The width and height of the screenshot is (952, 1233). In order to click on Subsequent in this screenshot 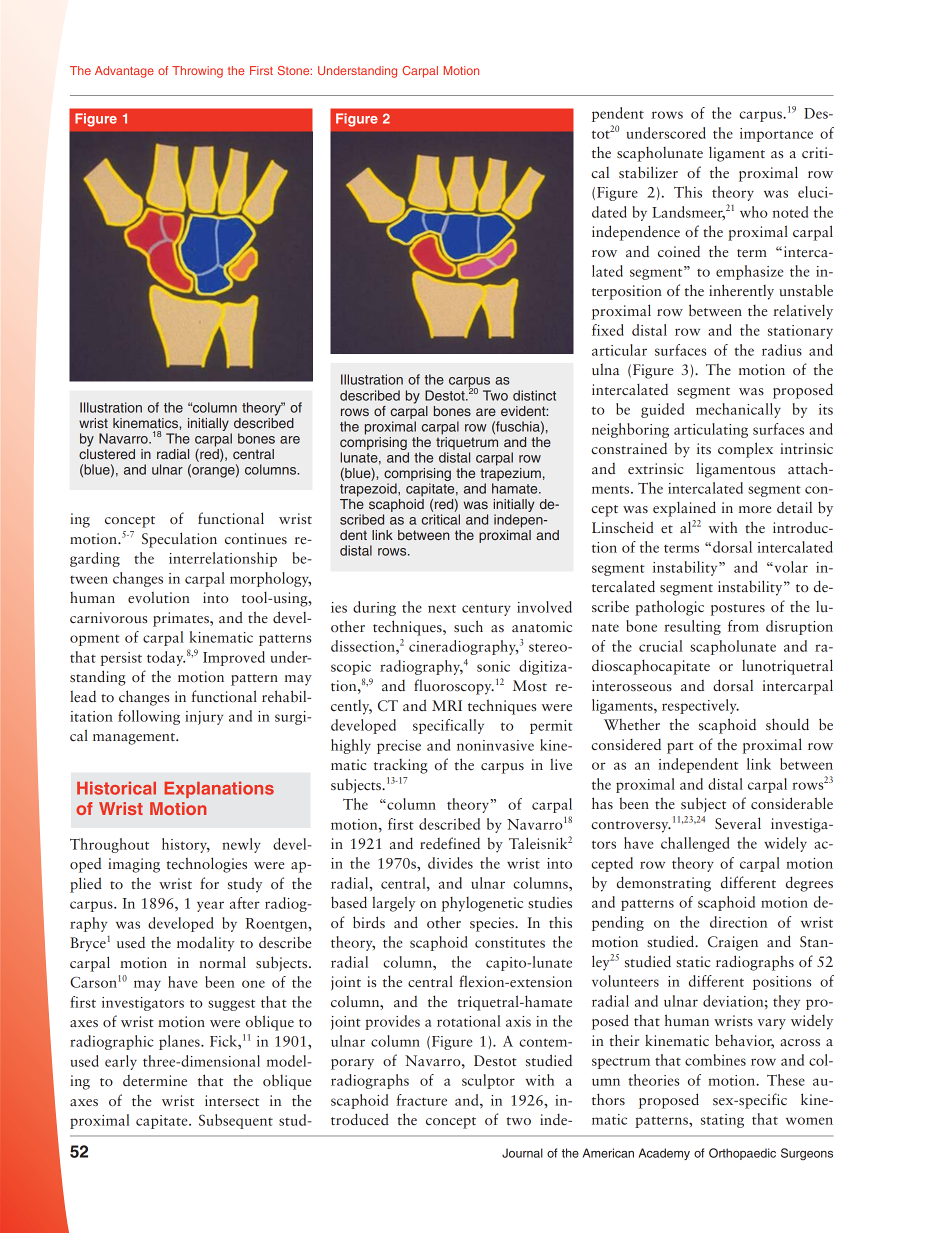, I will do `click(236, 1121)`.
